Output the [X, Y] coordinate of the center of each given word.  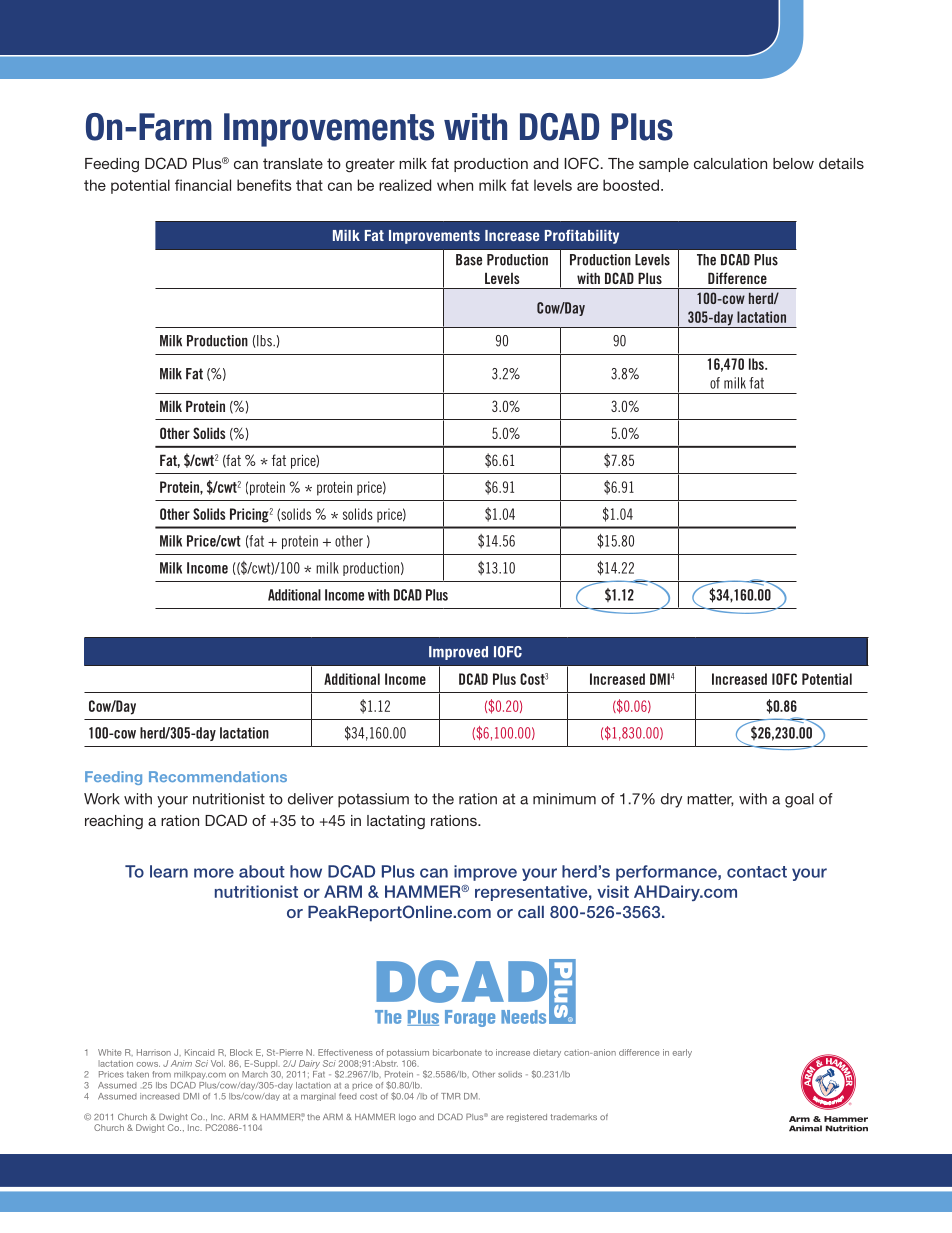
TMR [450, 1096]
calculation [730, 163]
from [161, 1074]
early [682, 1053]
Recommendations [218, 776]
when [455, 185]
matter [710, 800]
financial [203, 185]
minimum [564, 799]
